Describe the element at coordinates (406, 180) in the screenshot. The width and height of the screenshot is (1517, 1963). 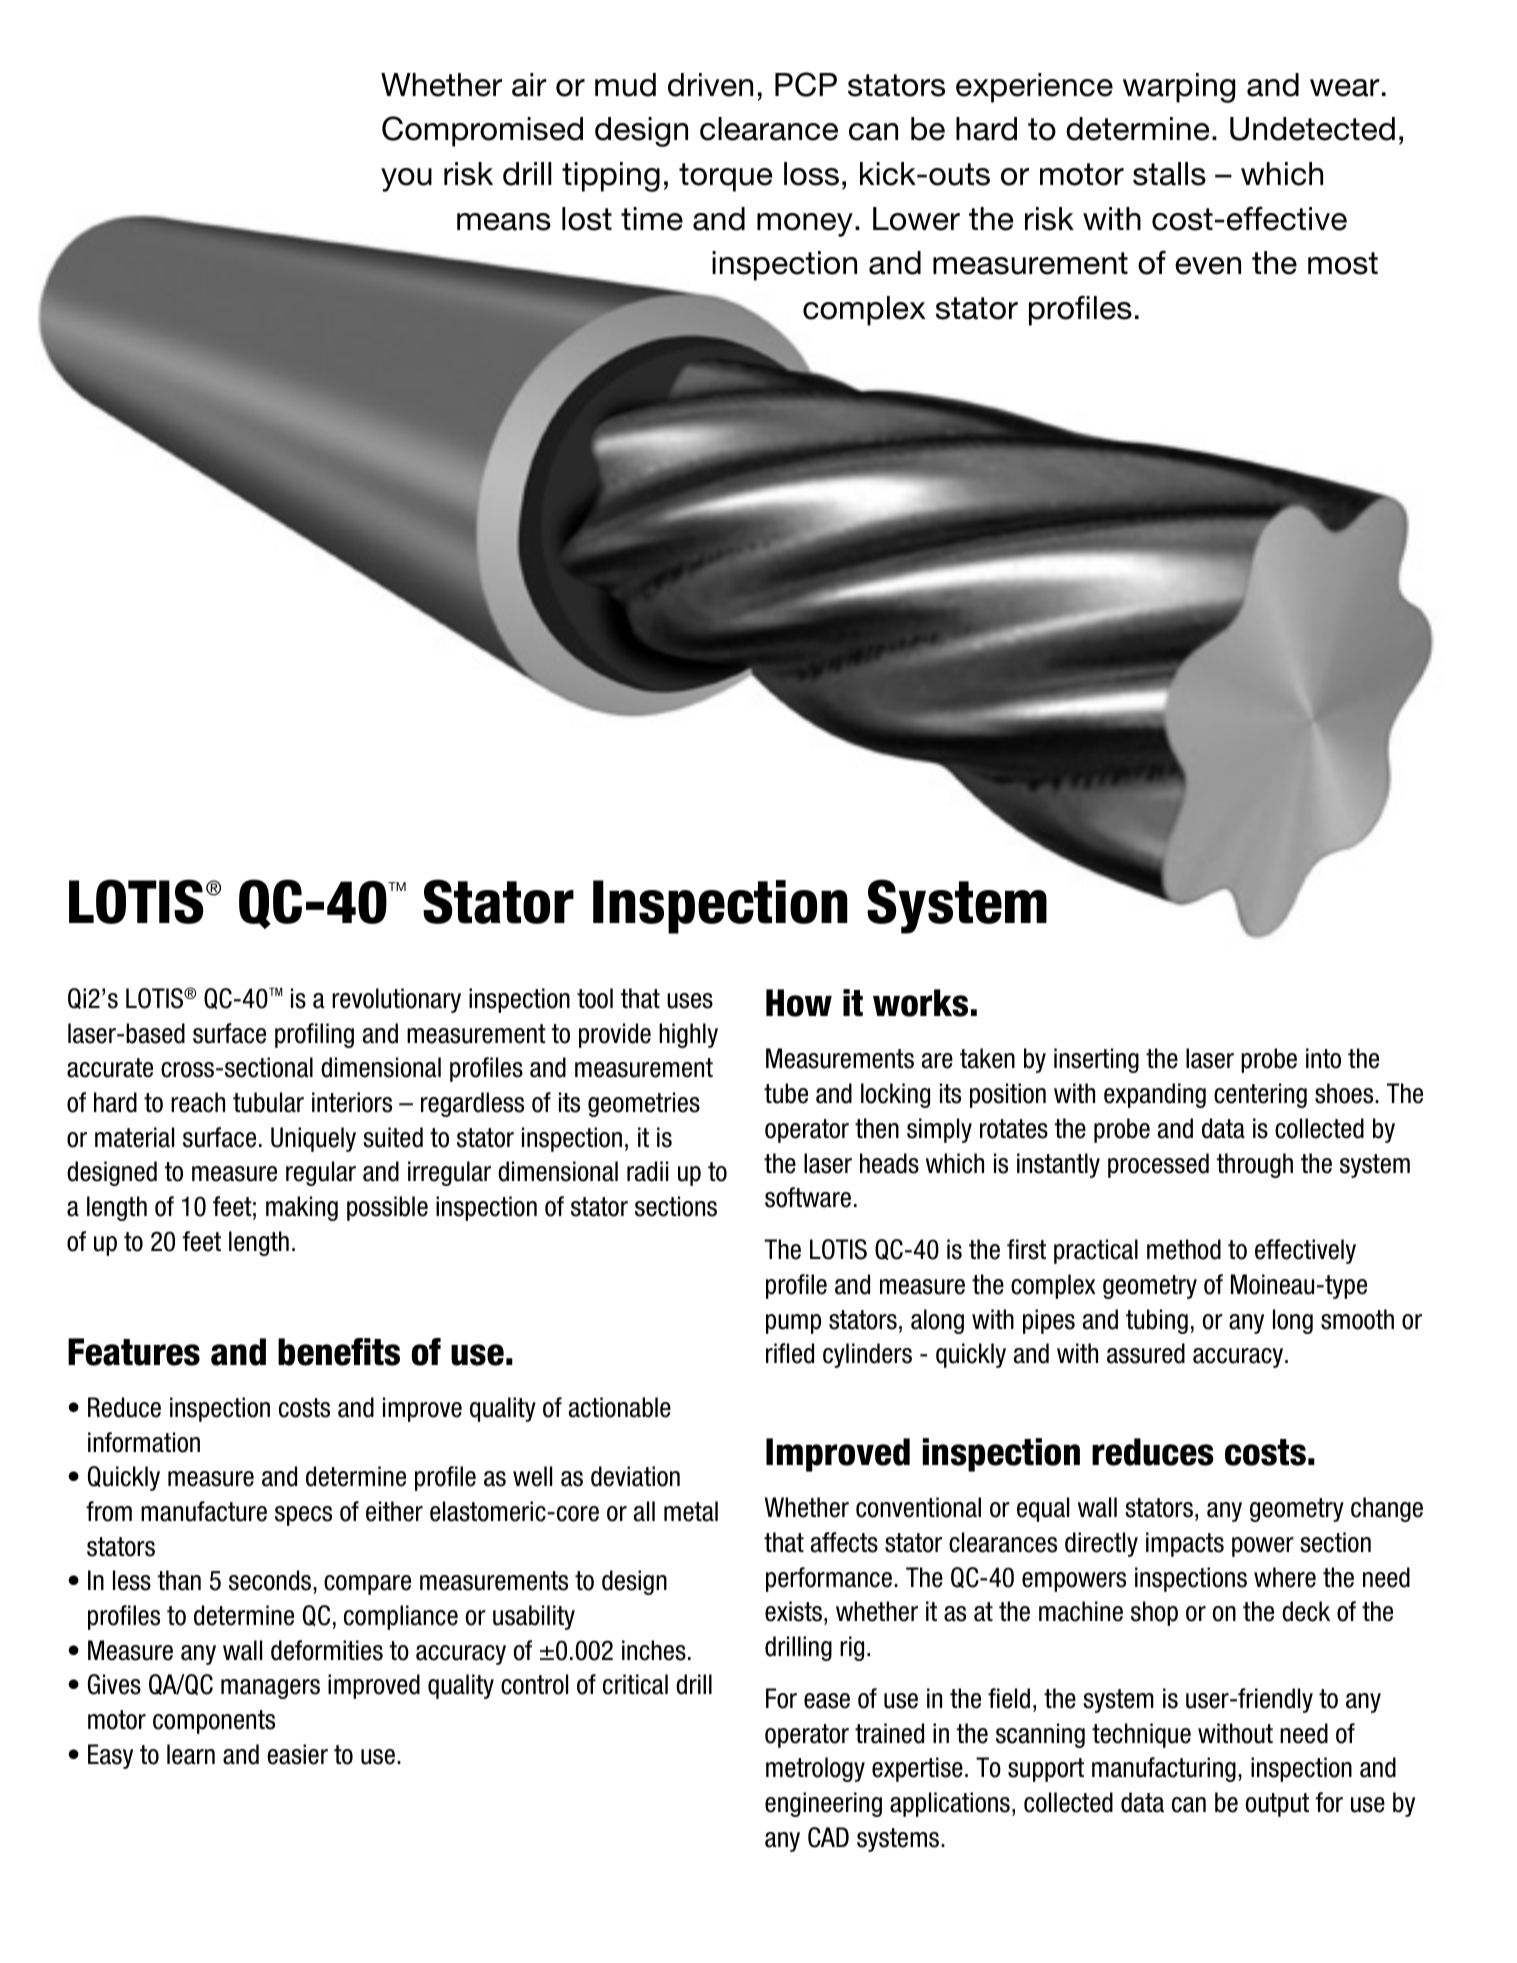
I see `you` at that location.
